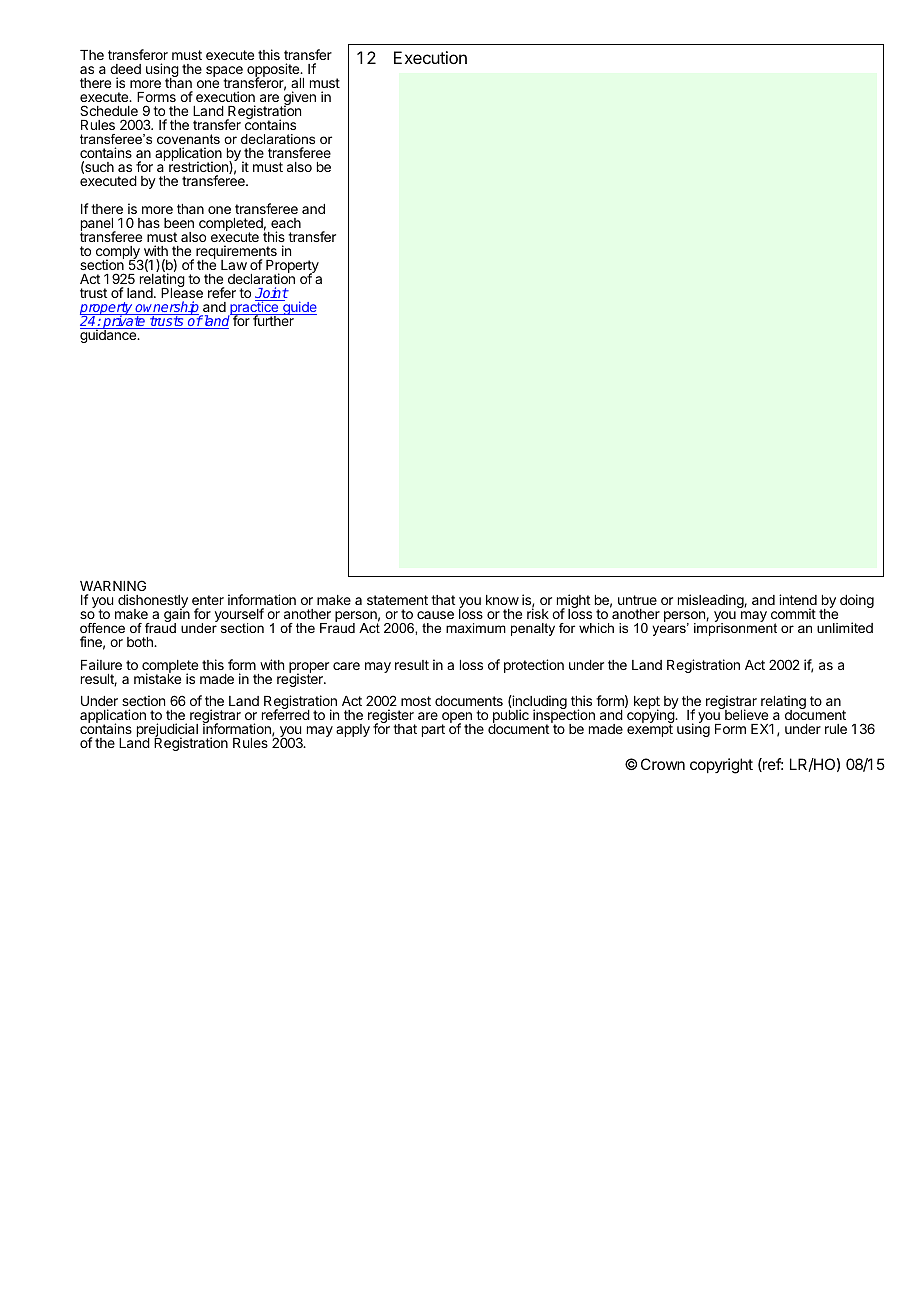 This image has width=924, height=1308. I want to click on part, so click(433, 730).
